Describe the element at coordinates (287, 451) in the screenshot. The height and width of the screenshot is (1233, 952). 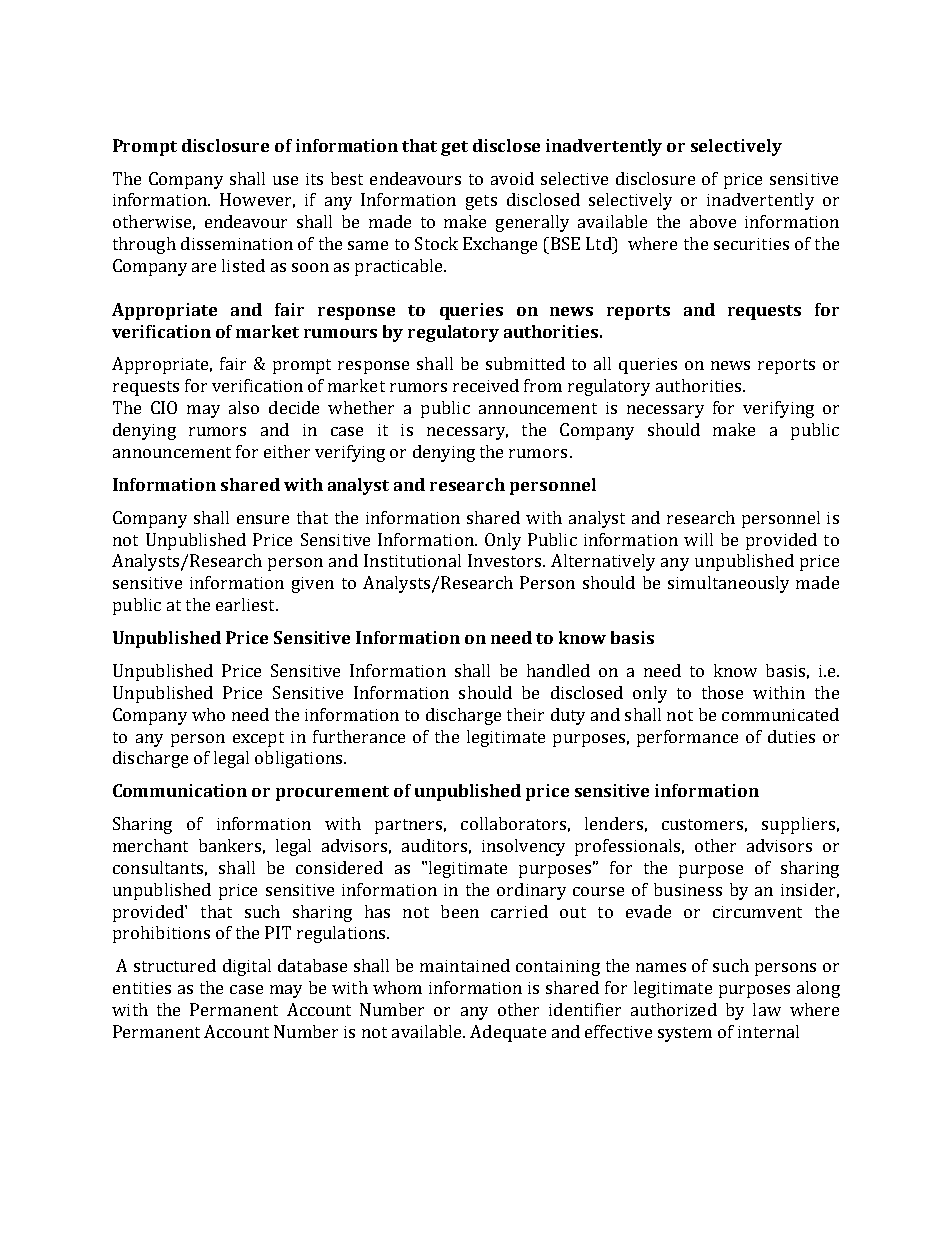
I see `either` at that location.
